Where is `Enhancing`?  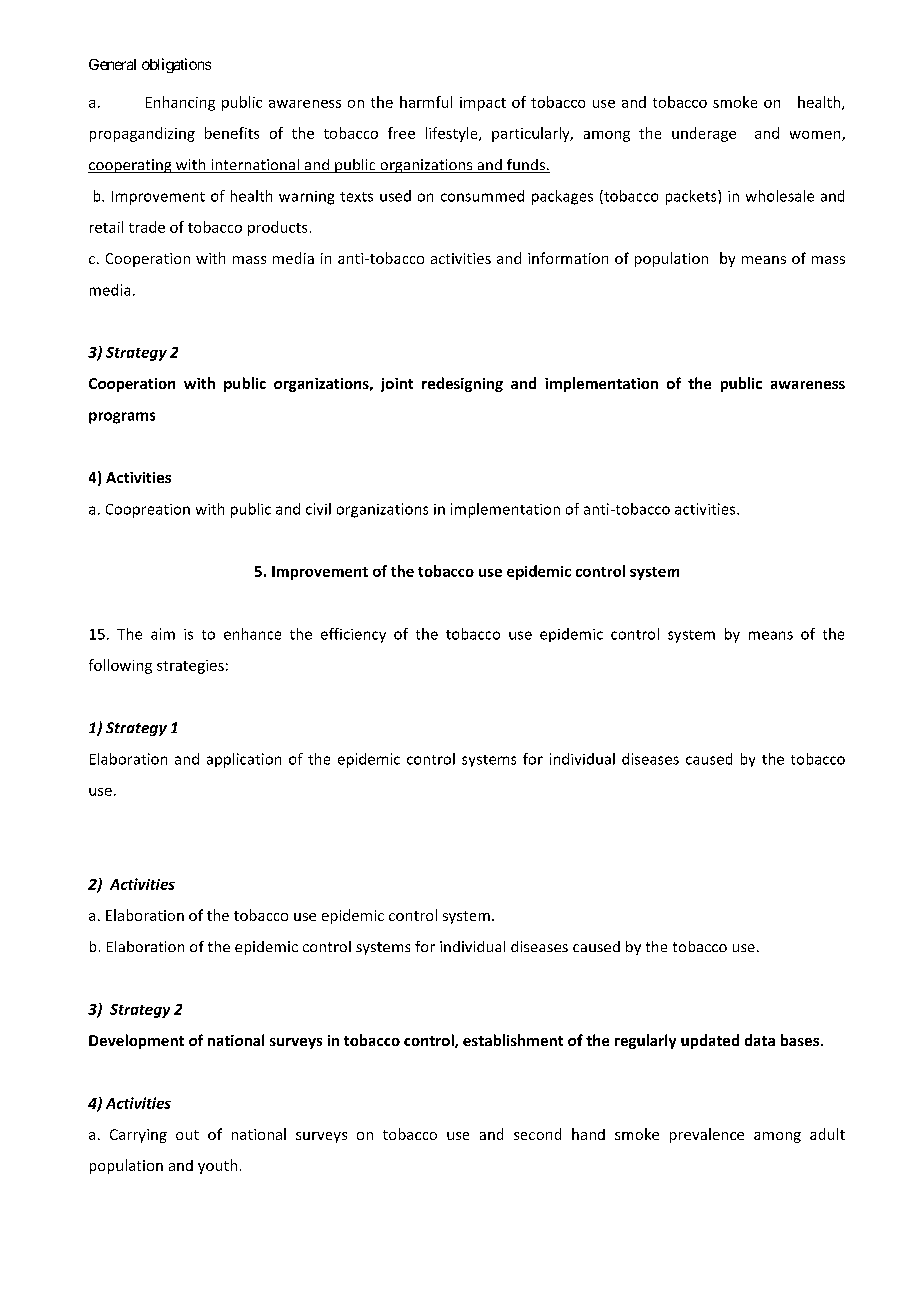 Enhancing is located at coordinates (180, 103).
